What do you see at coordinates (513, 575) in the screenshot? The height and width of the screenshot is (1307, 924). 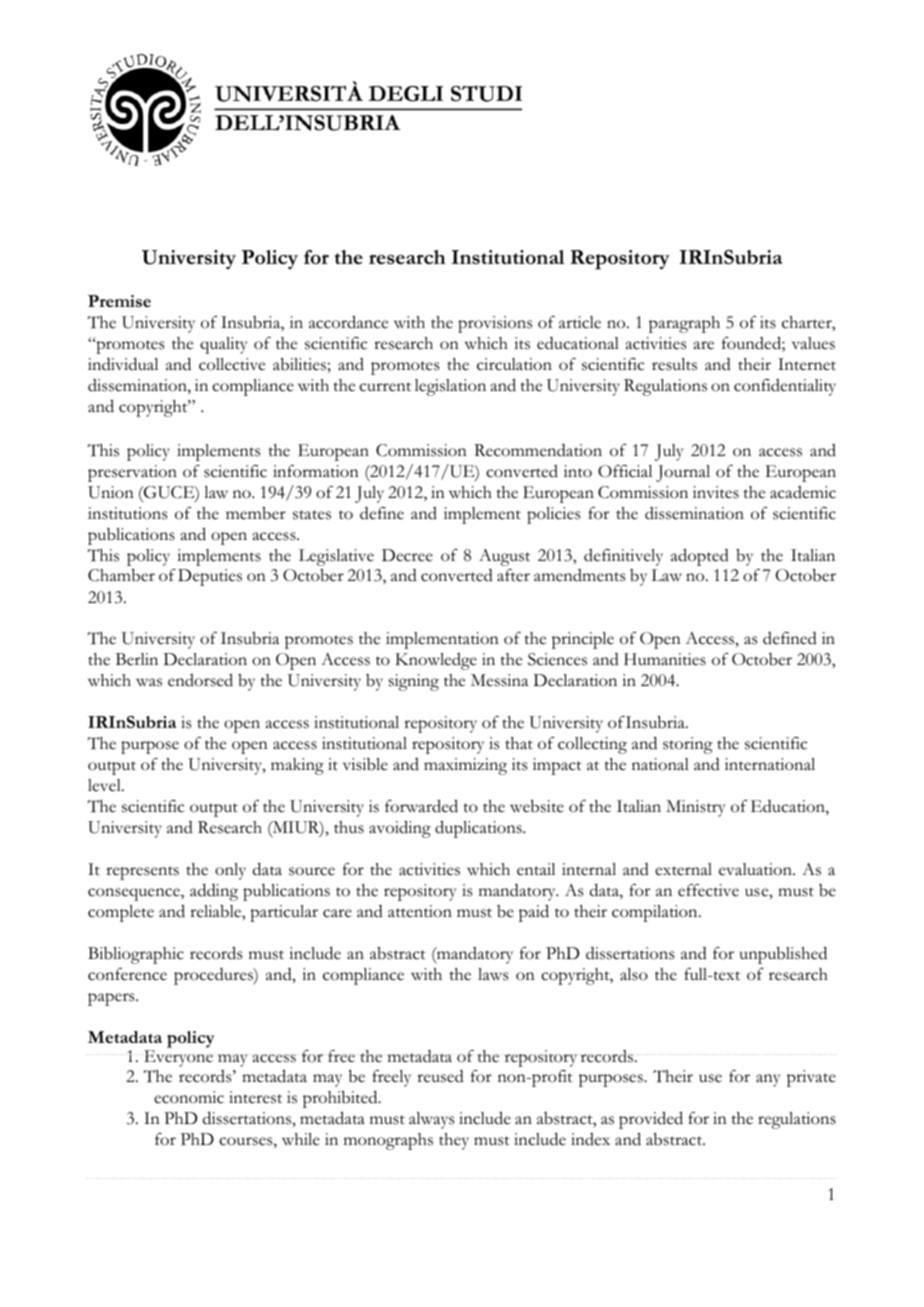 I see `after` at bounding box center [513, 575].
